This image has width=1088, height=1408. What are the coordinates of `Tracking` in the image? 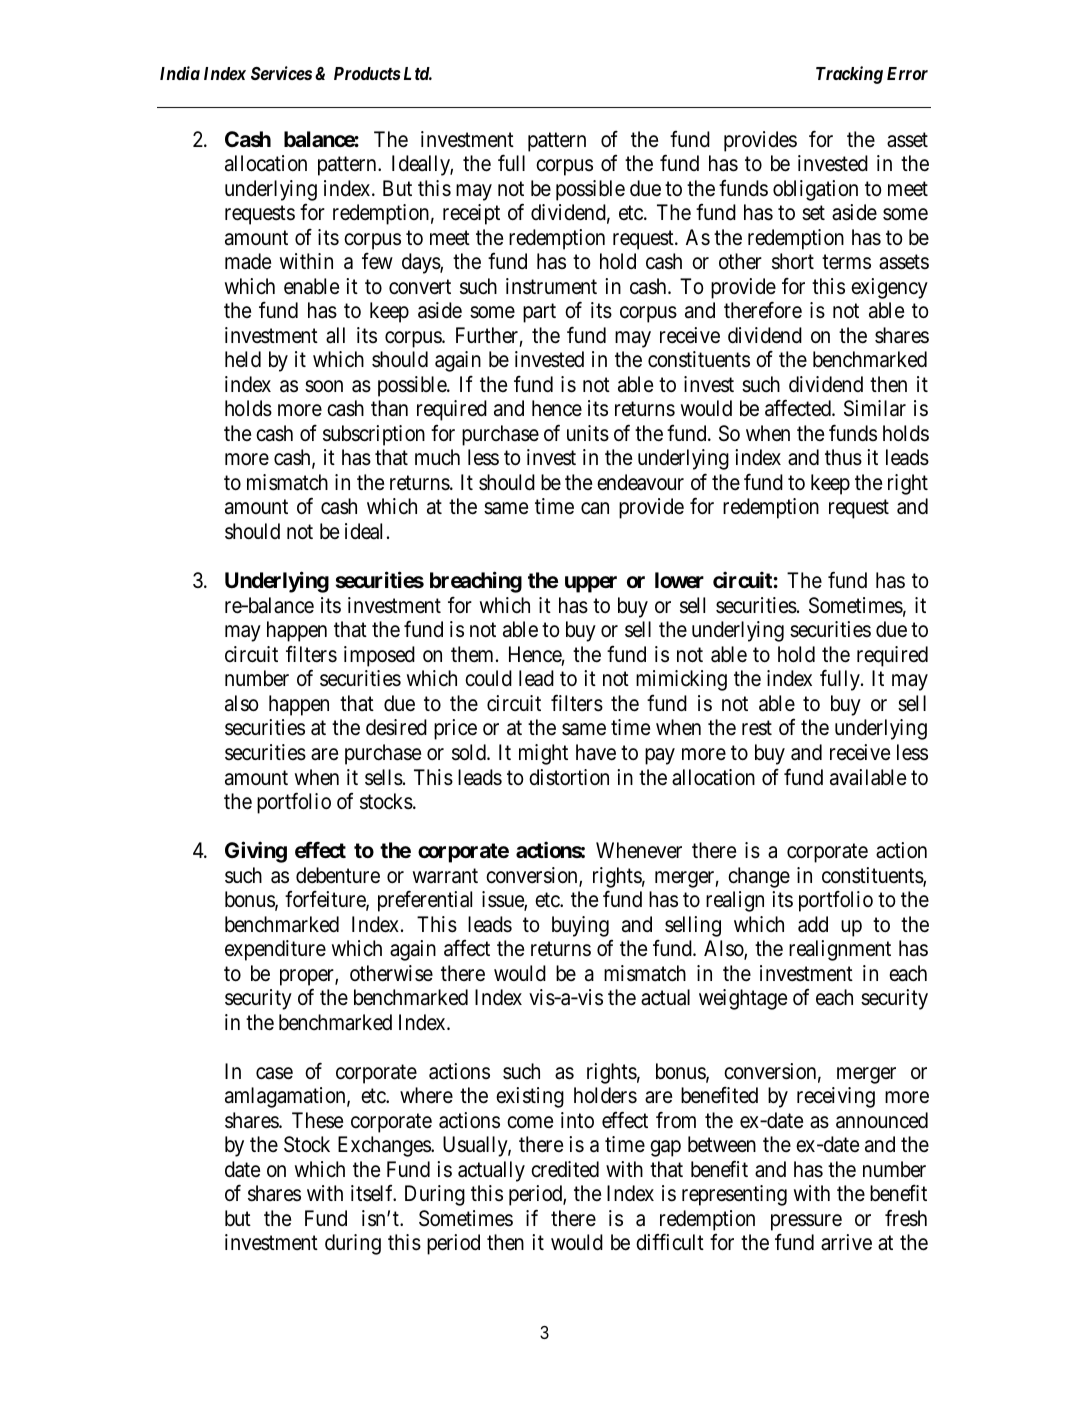 It's located at (849, 75).
